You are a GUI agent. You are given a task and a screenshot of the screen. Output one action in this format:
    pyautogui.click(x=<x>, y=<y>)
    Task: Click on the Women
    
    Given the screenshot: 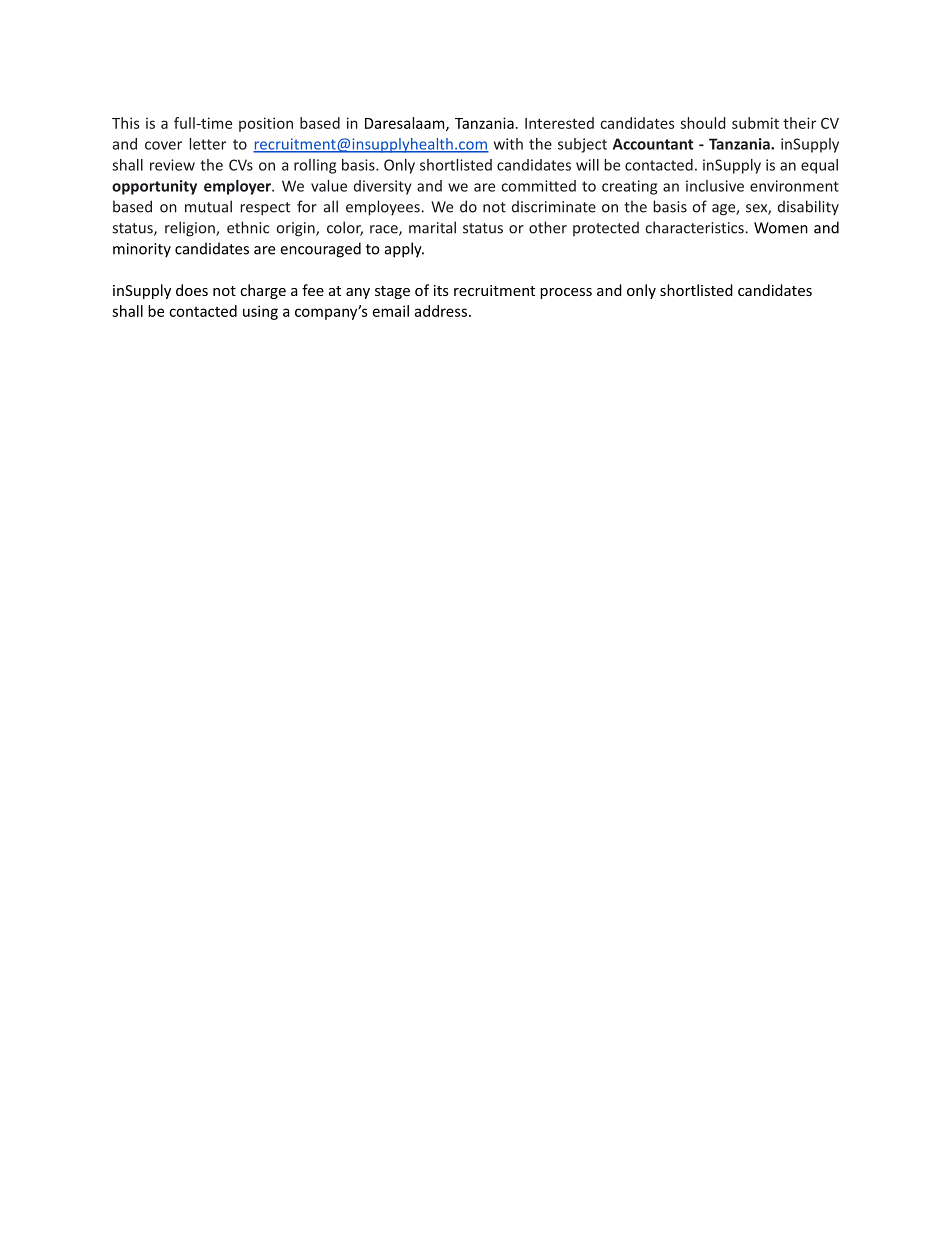 What is the action you would take?
    pyautogui.click(x=781, y=228)
